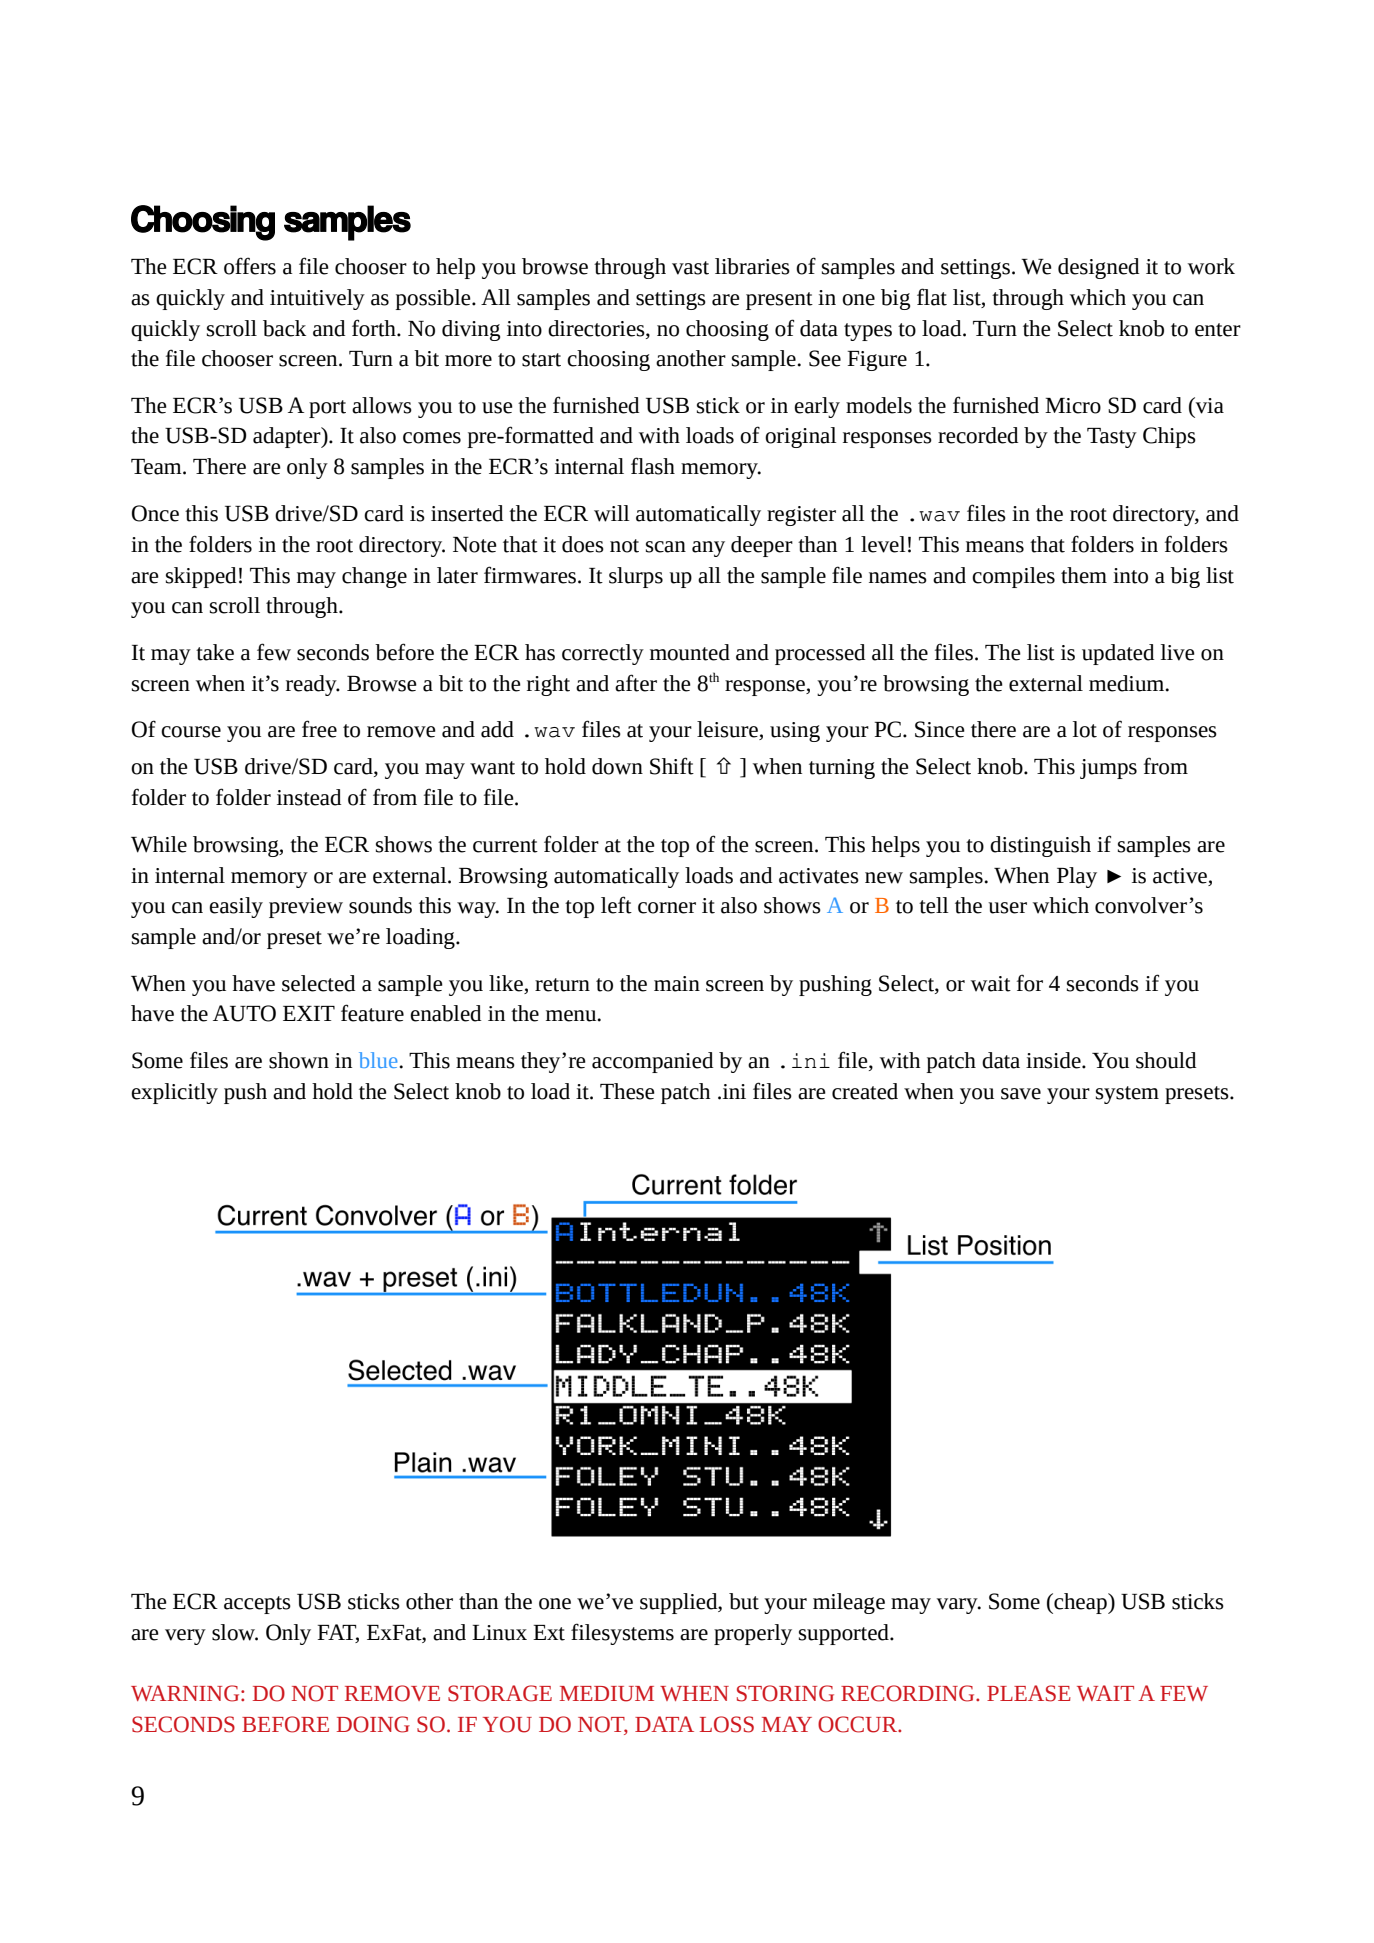 This screenshot has height=1943, width=1374. I want to click on EXIT, so click(309, 1013).
